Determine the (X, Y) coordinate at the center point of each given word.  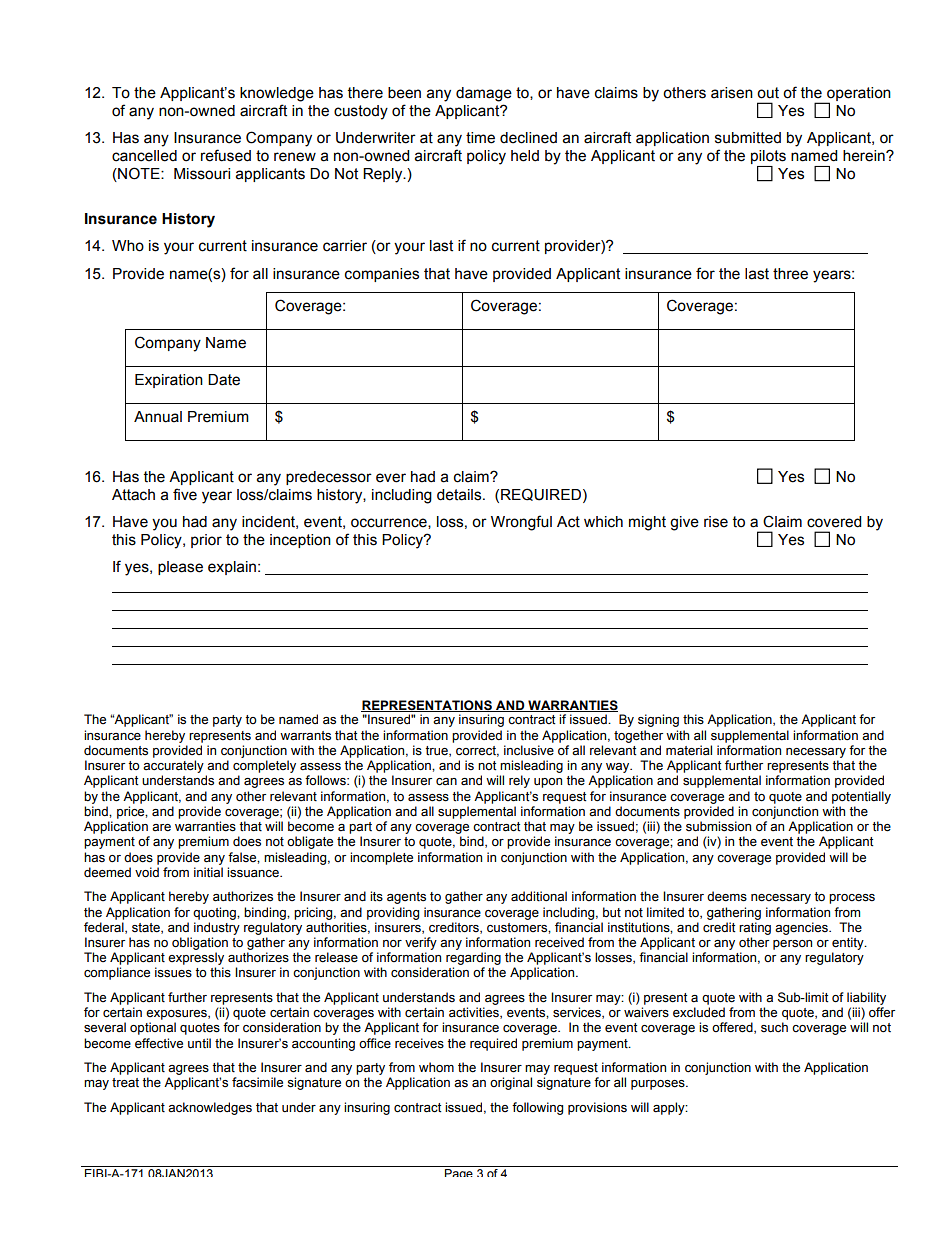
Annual (158, 417)
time (480, 138)
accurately (173, 766)
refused (226, 155)
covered (834, 522)
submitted (748, 138)
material (689, 750)
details (460, 495)
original (511, 1083)
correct (477, 751)
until (199, 1043)
